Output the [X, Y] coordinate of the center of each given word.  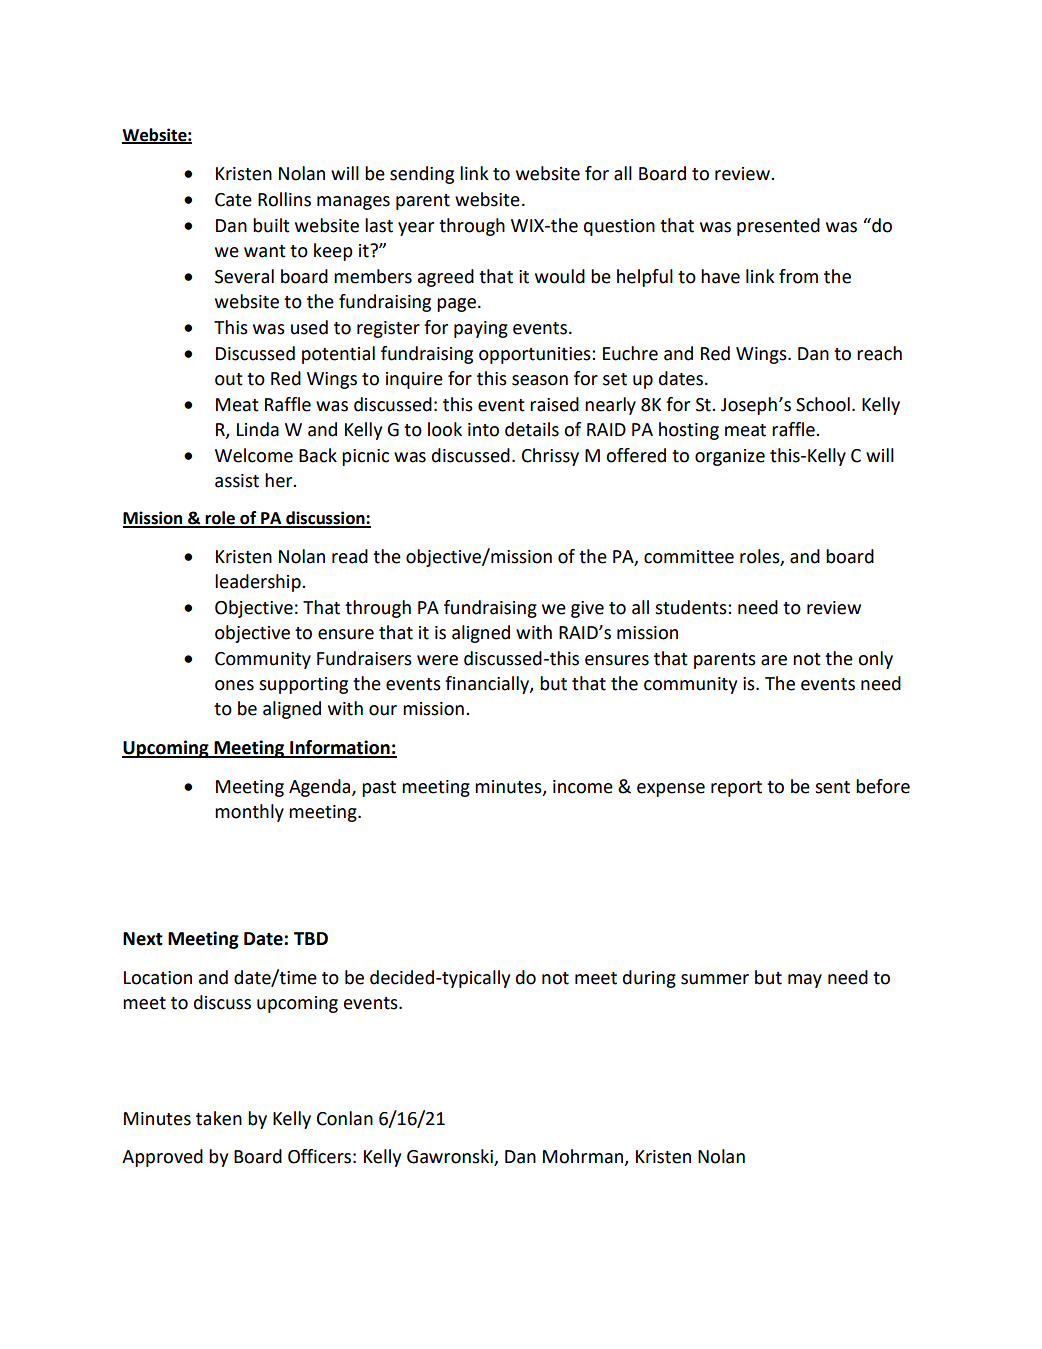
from [798, 276]
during [649, 979]
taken [219, 1118]
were [437, 660]
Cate [233, 200]
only [875, 660]
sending [422, 175]
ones [234, 685]
